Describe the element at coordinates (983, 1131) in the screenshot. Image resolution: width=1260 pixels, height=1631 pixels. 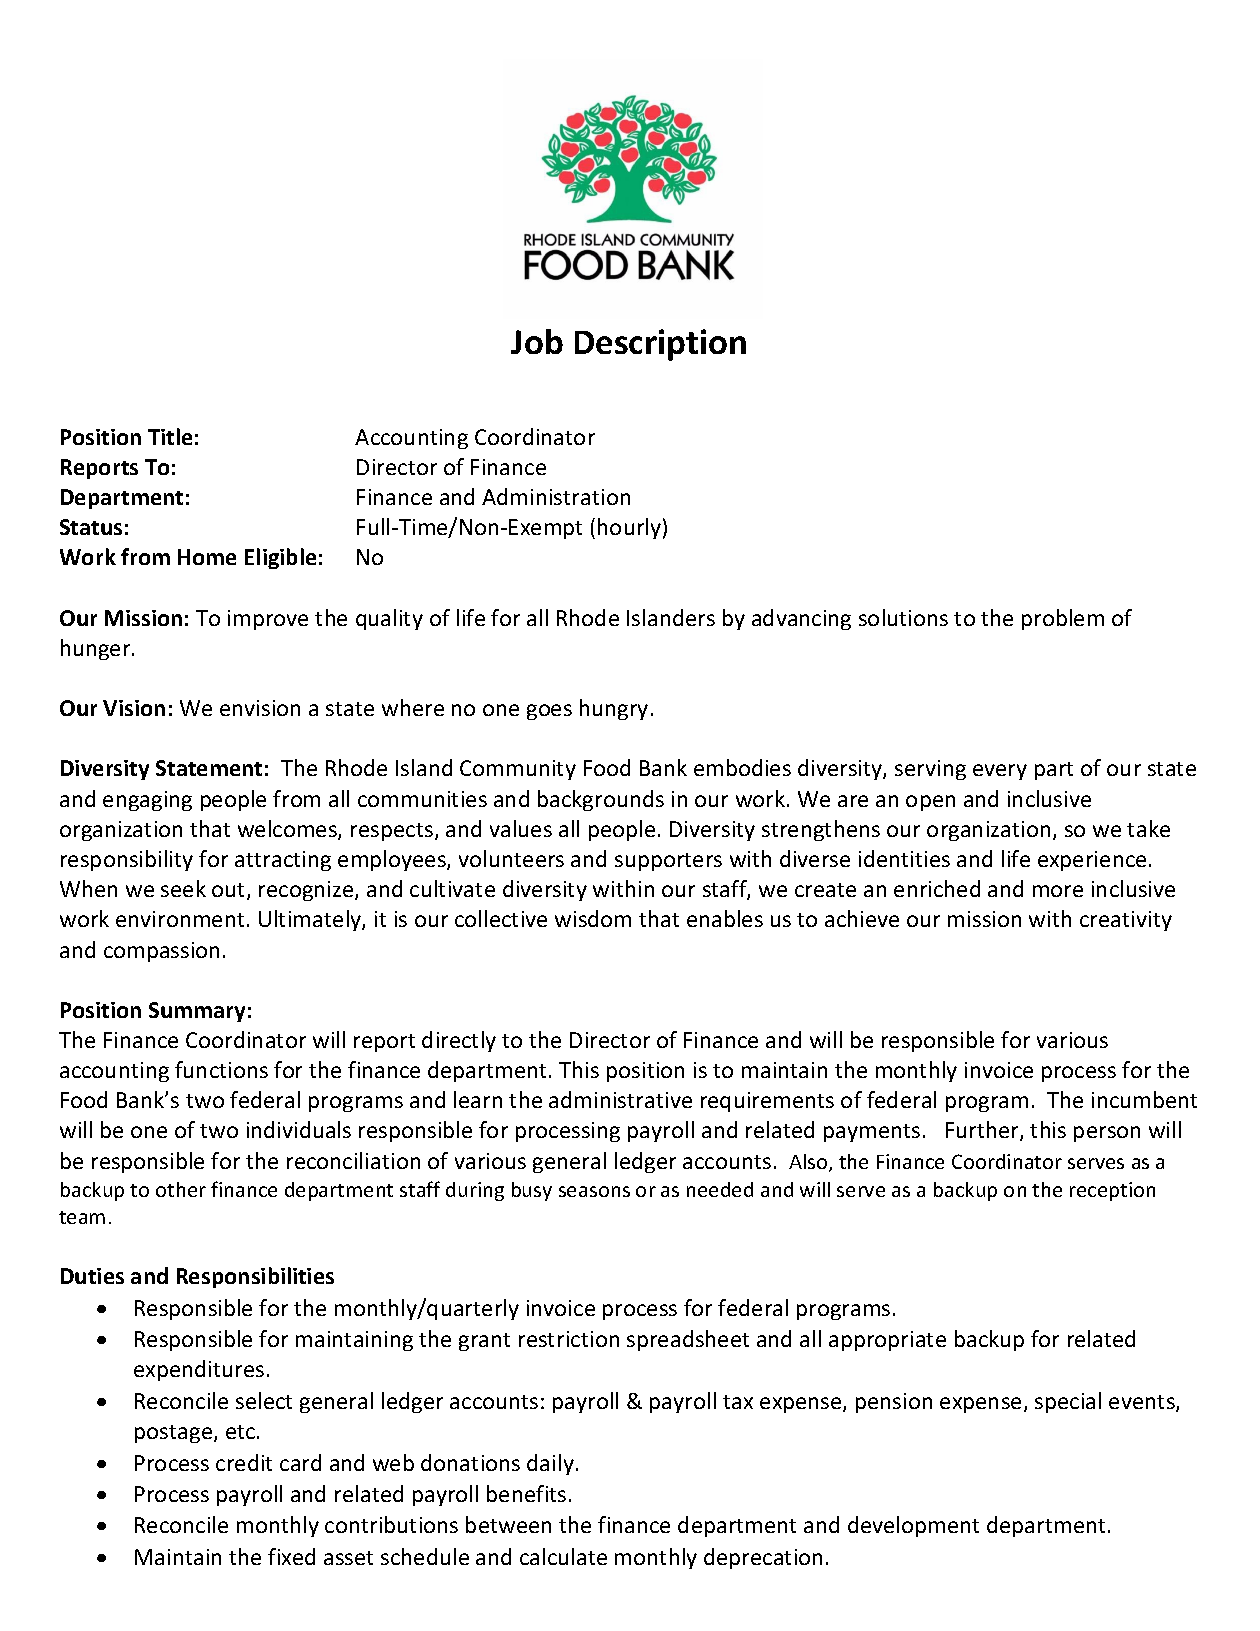
I see `Further` at that location.
